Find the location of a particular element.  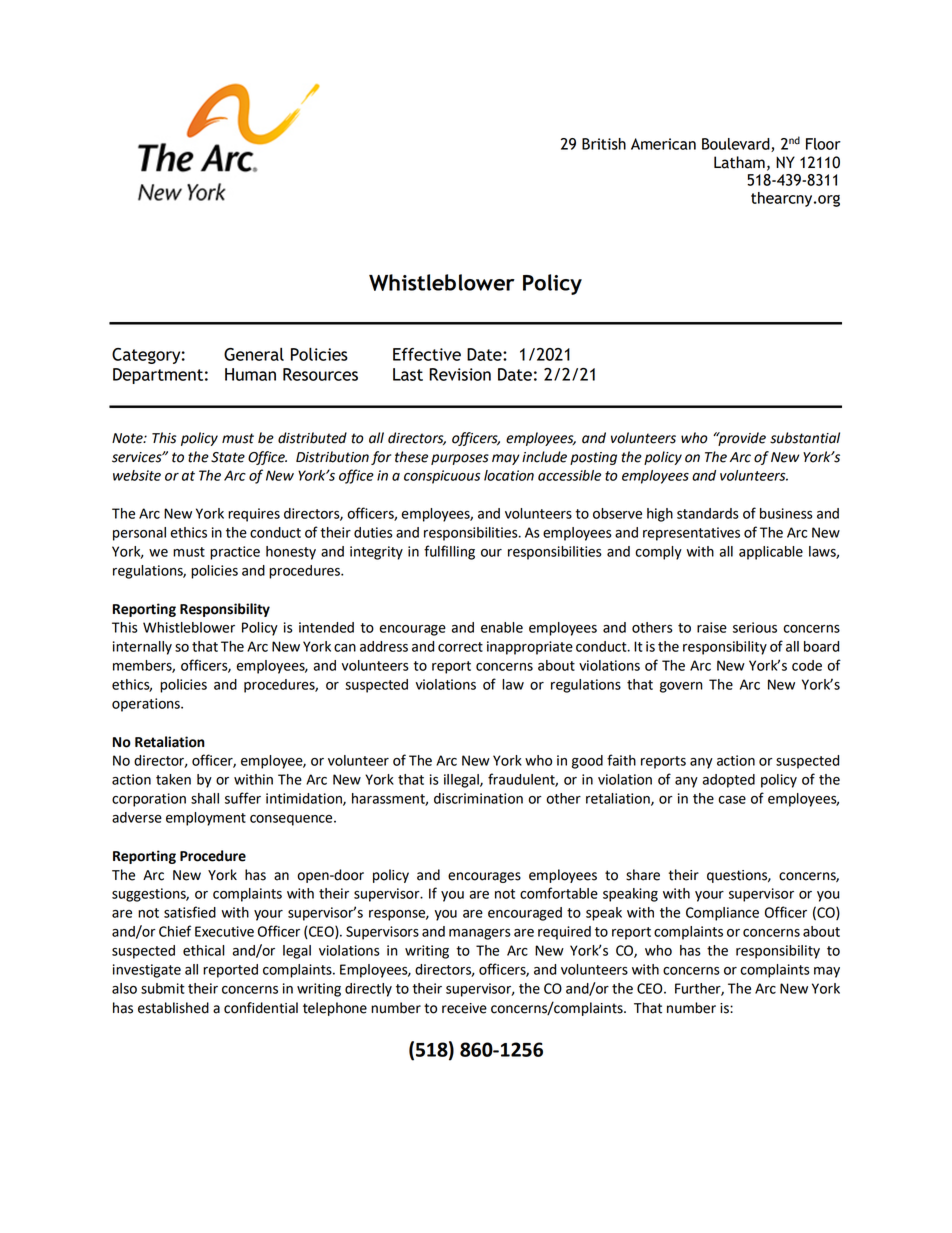

General is located at coordinates (254, 354).
